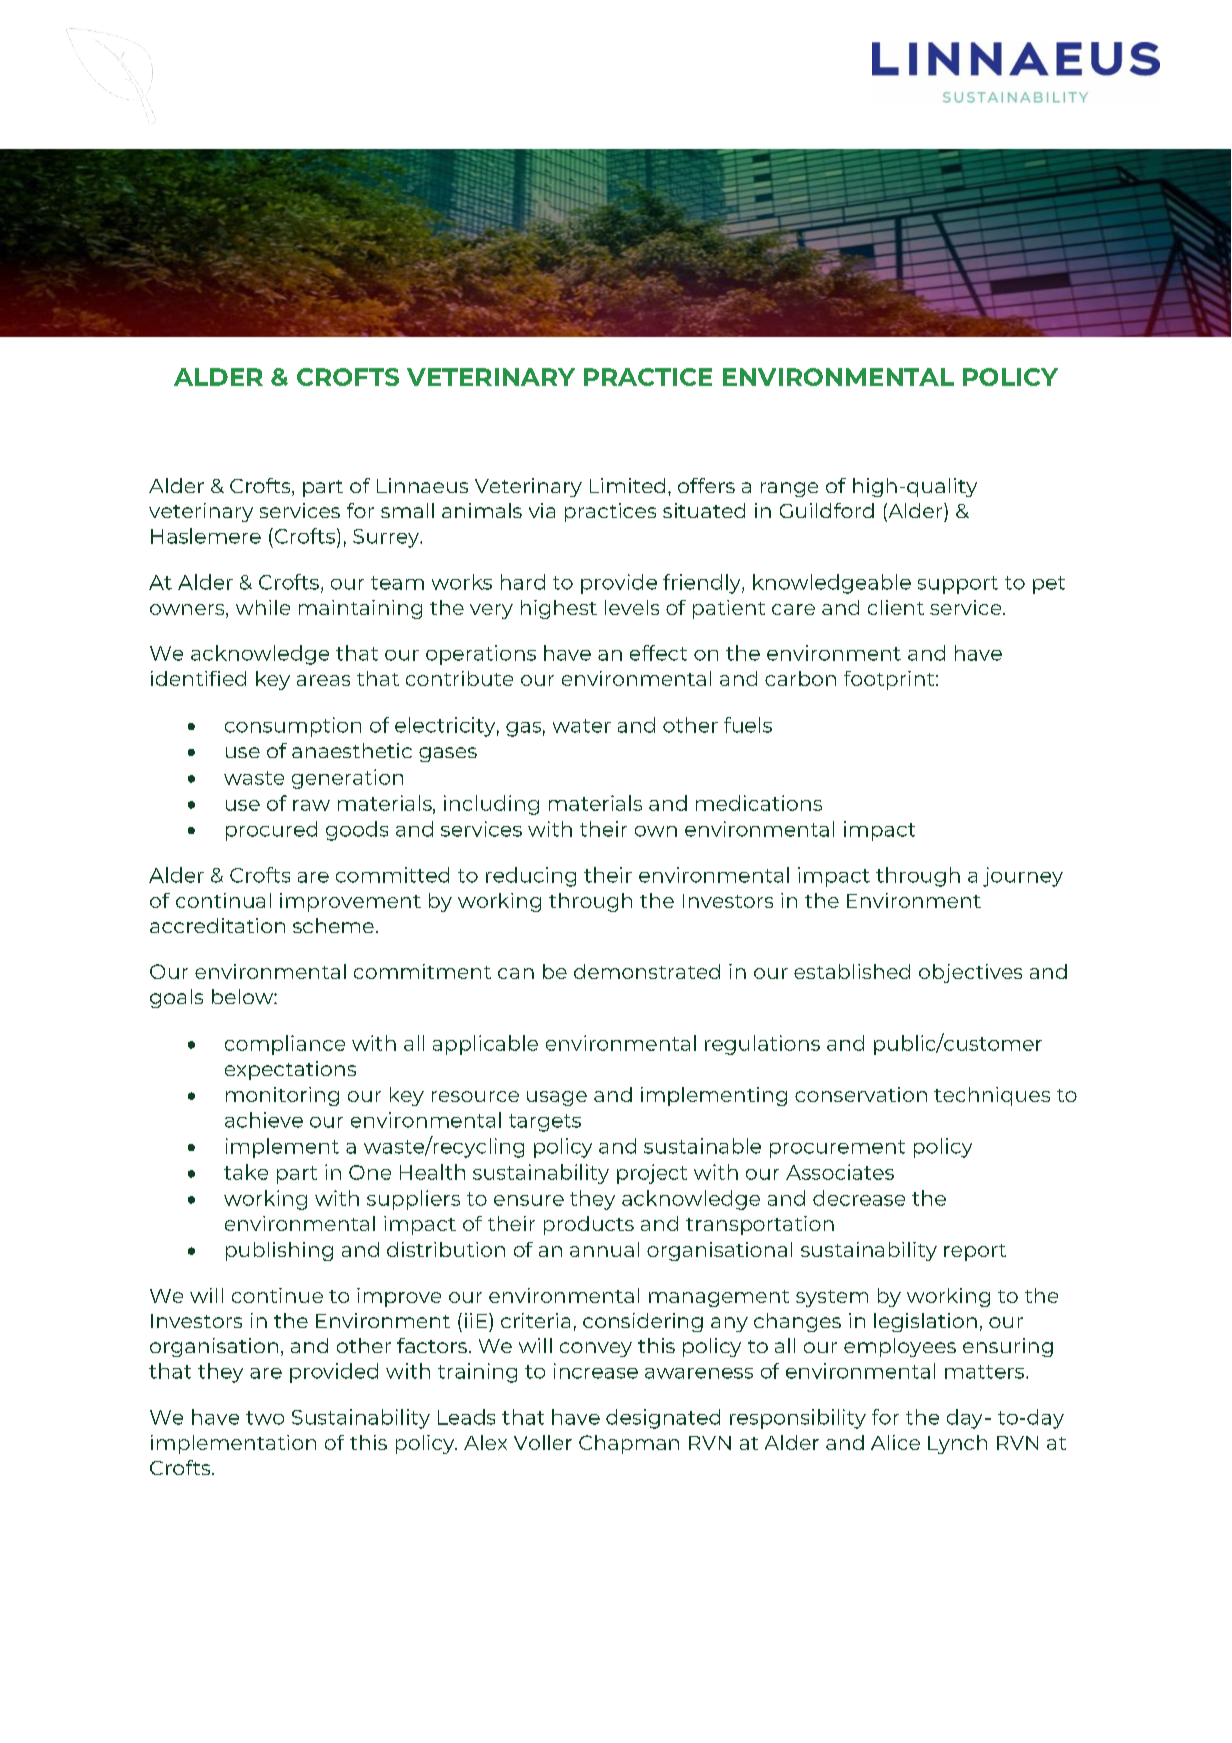  Describe the element at coordinates (970, 973) in the document. I see `objectives` at that location.
